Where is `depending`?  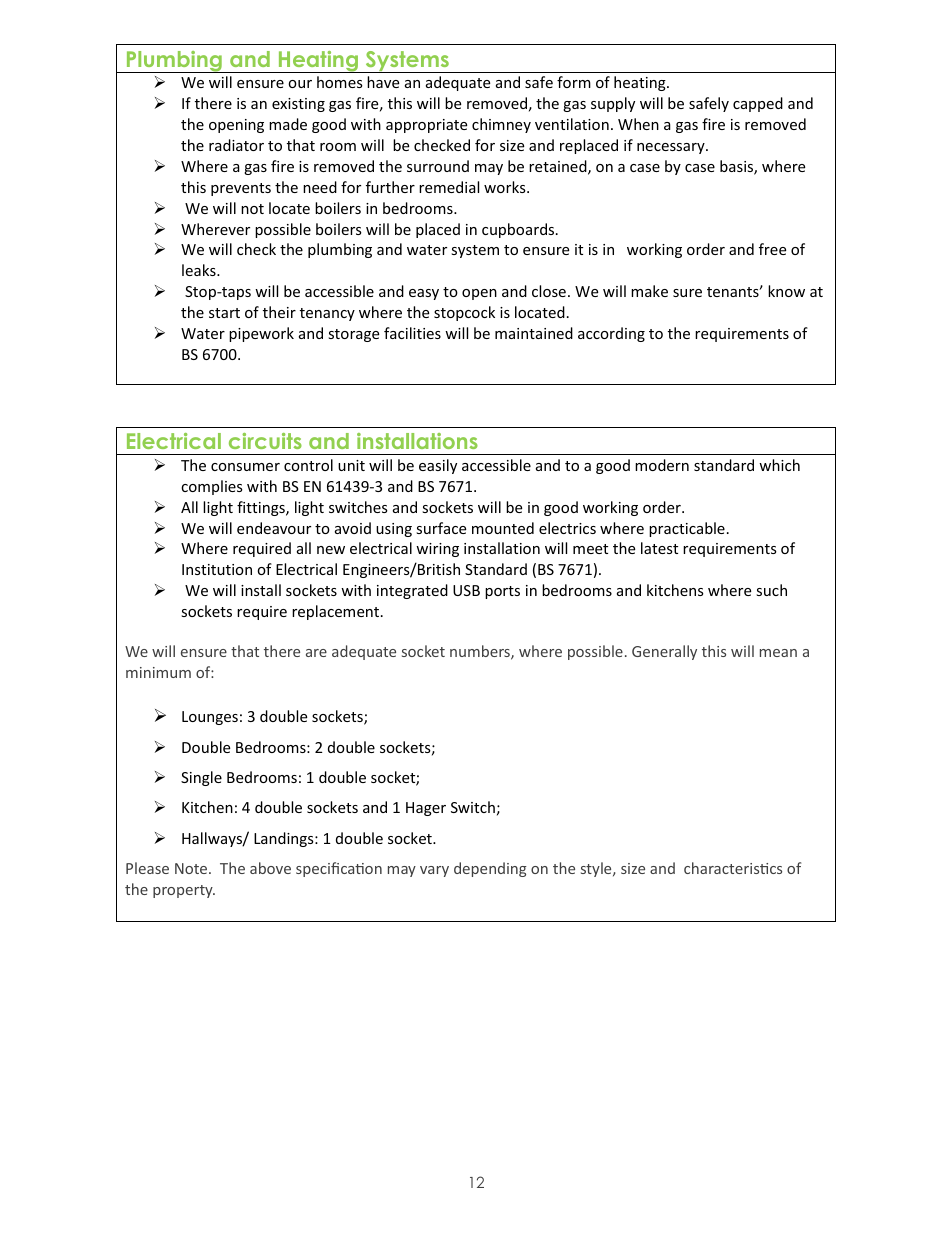 depending is located at coordinates (490, 869).
